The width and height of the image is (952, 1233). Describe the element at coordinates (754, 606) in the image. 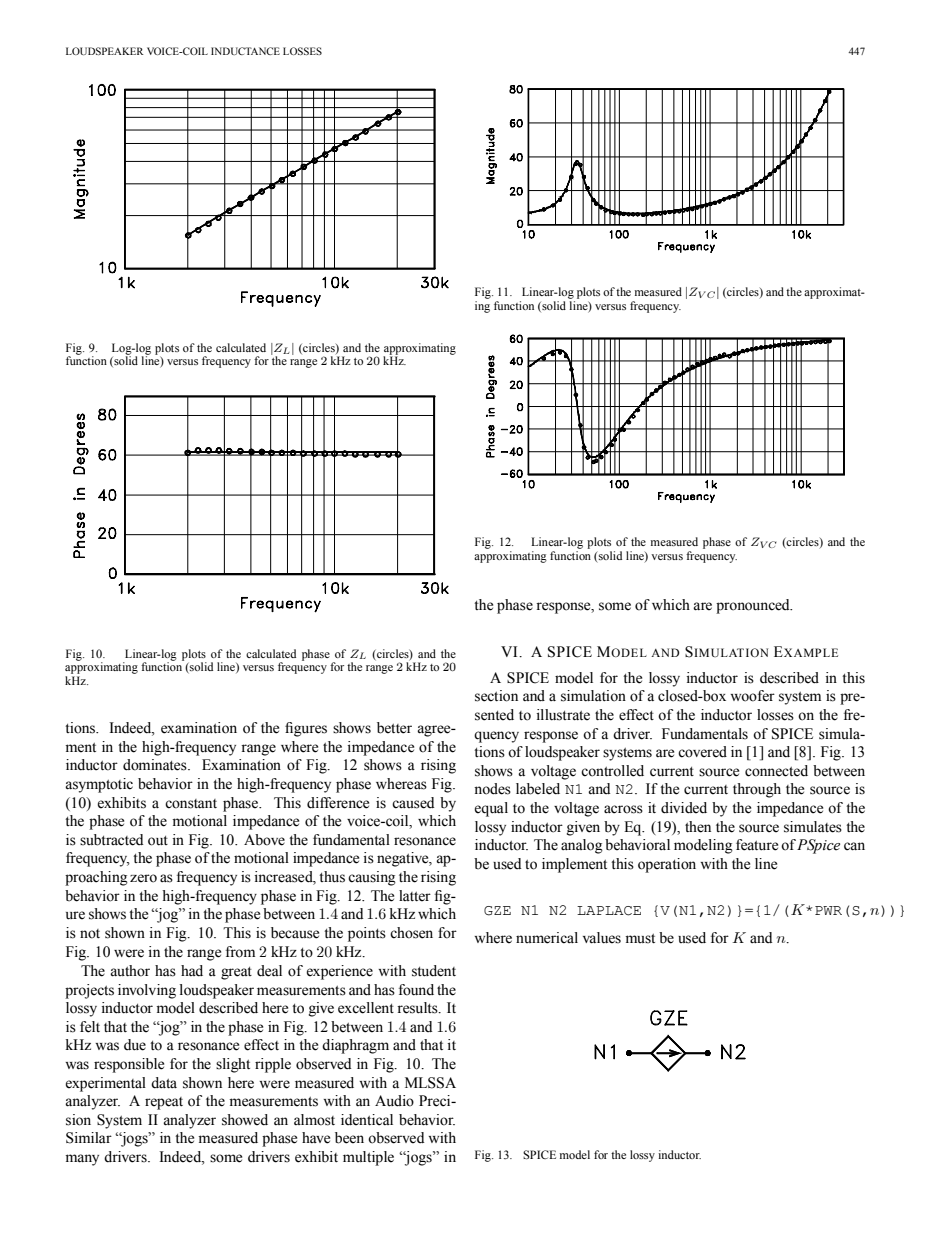

I see `pronounced` at that location.
